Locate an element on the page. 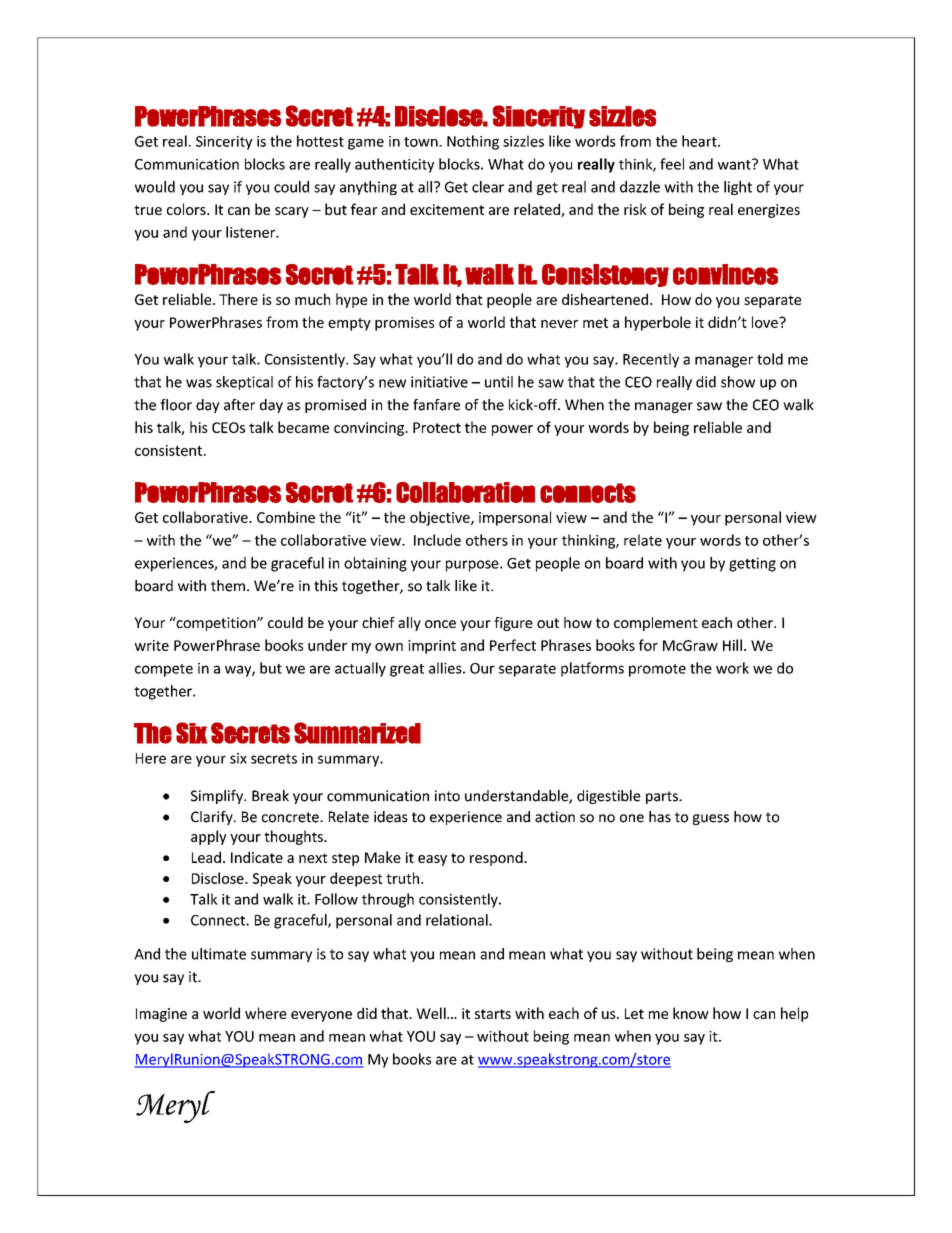 Image resolution: width=952 pixels, height=1233 pixels. work is located at coordinates (732, 668).
